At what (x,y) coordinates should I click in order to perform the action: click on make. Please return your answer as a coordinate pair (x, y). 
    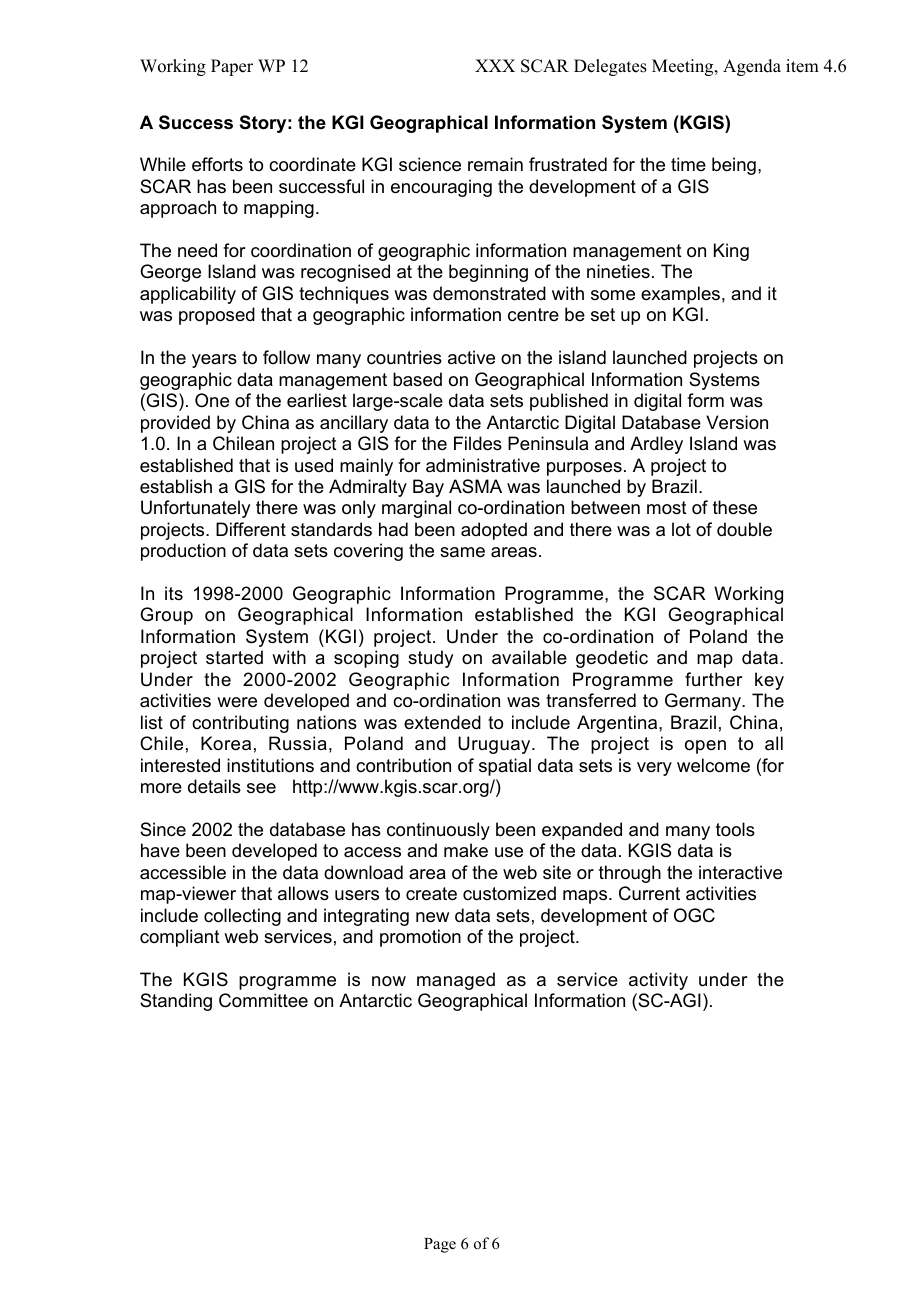
    Looking at the image, I should click on (466, 850).
